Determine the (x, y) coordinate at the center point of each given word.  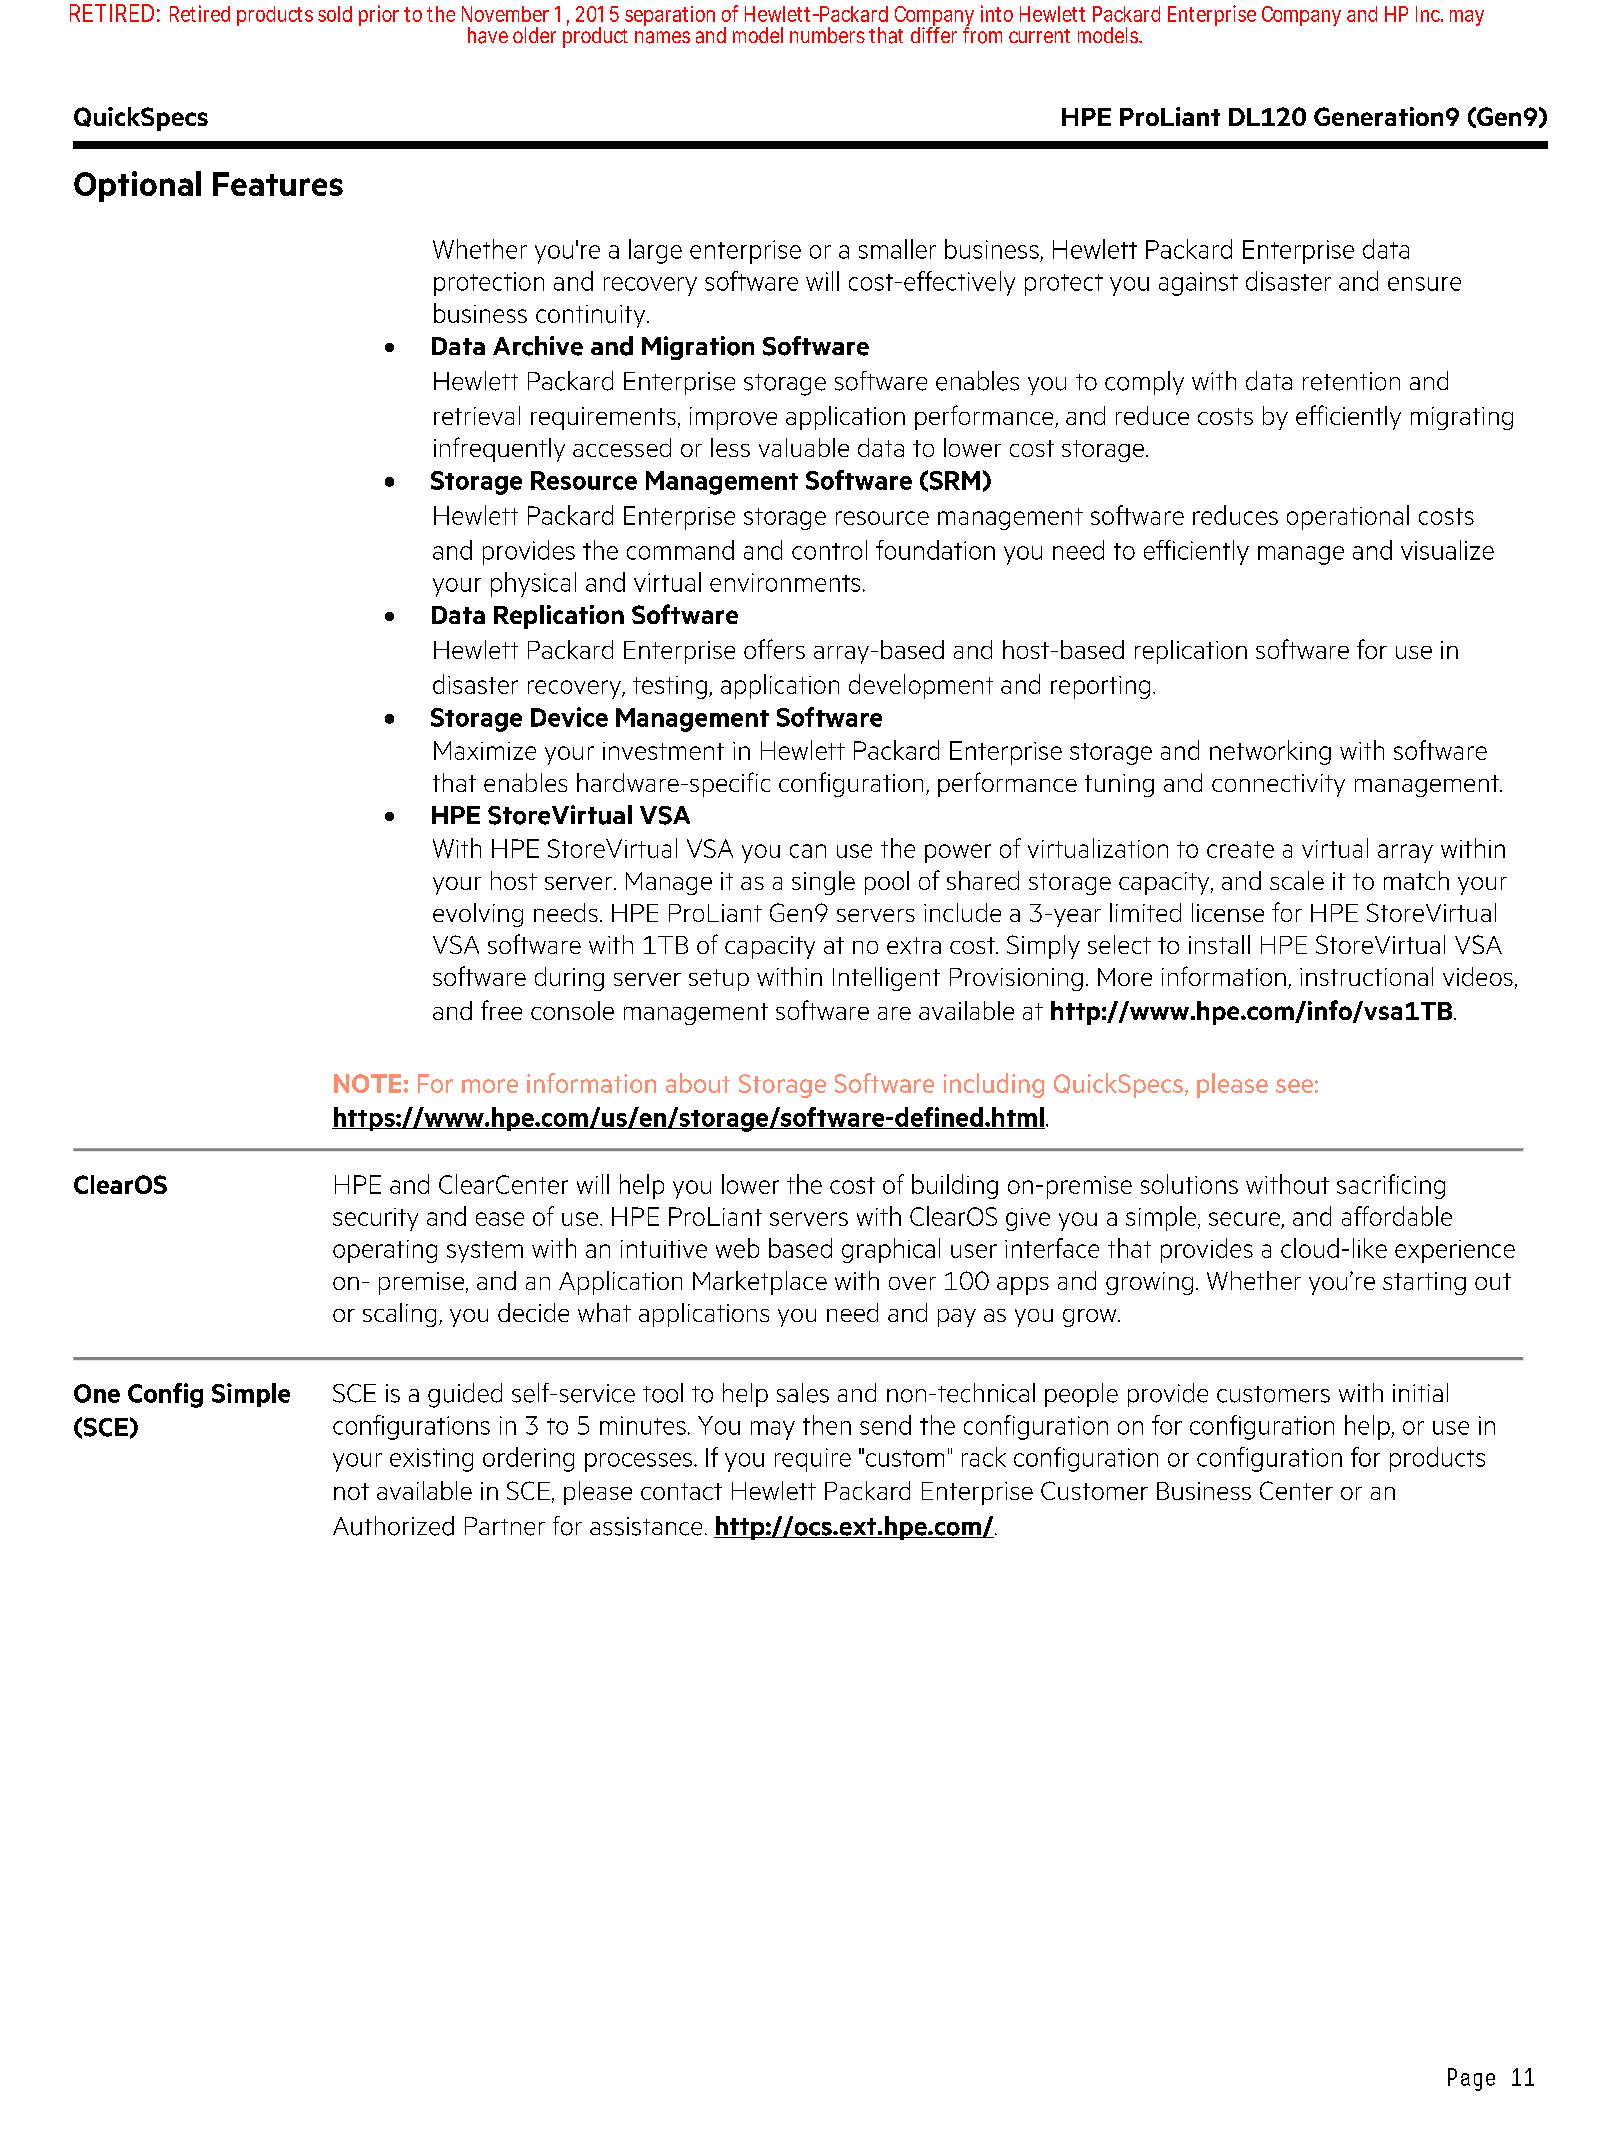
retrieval (477, 415)
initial (1420, 1392)
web (737, 1248)
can (808, 851)
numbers (827, 35)
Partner (505, 1526)
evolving (478, 915)
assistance (646, 1526)
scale (1297, 880)
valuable (804, 447)
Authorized (393, 1526)
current (1039, 36)
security (375, 1219)
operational (1348, 517)
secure (1244, 1219)
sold (335, 14)
